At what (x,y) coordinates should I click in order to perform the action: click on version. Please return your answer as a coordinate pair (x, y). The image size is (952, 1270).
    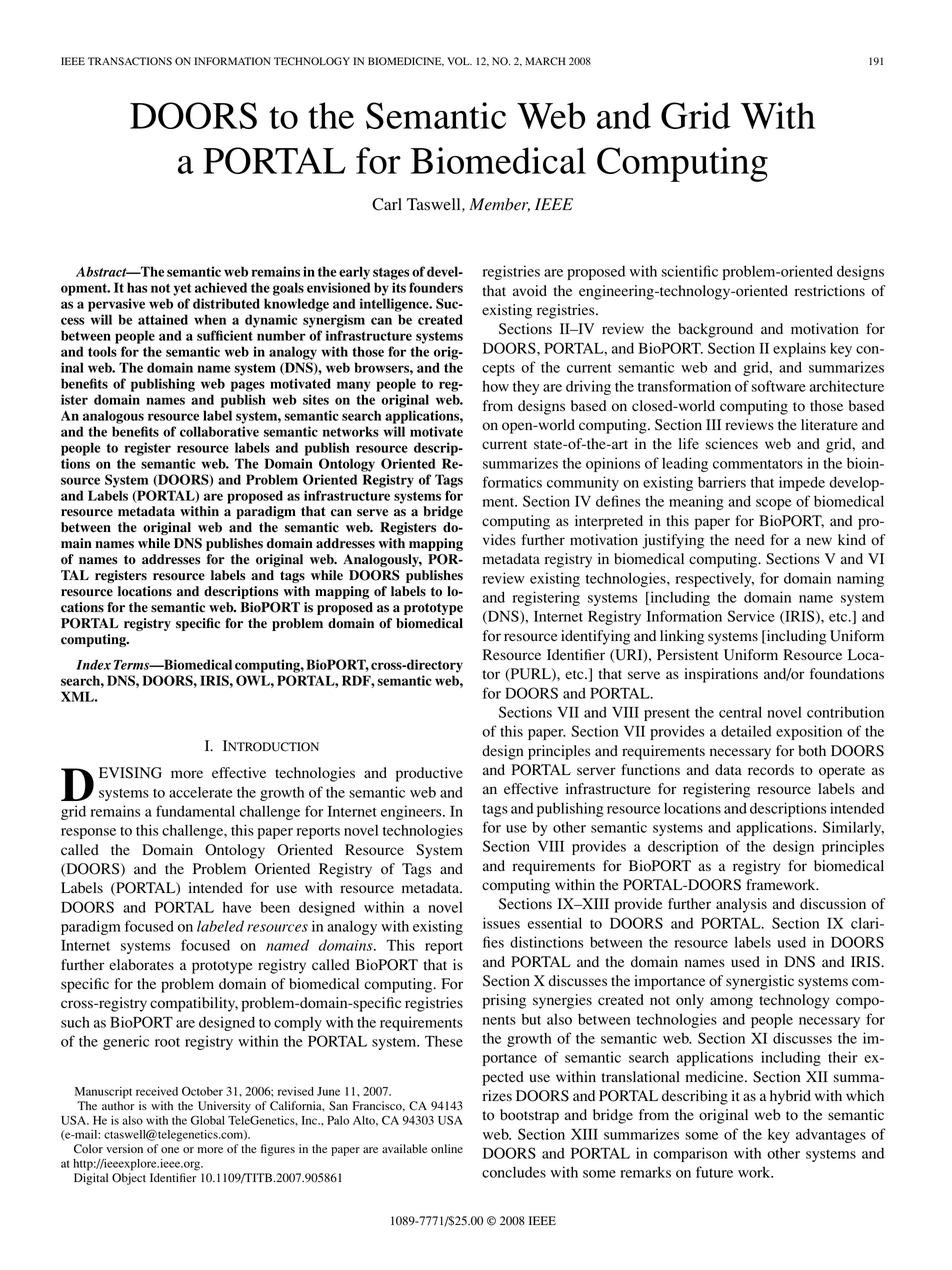
    Looking at the image, I should click on (124, 1148).
